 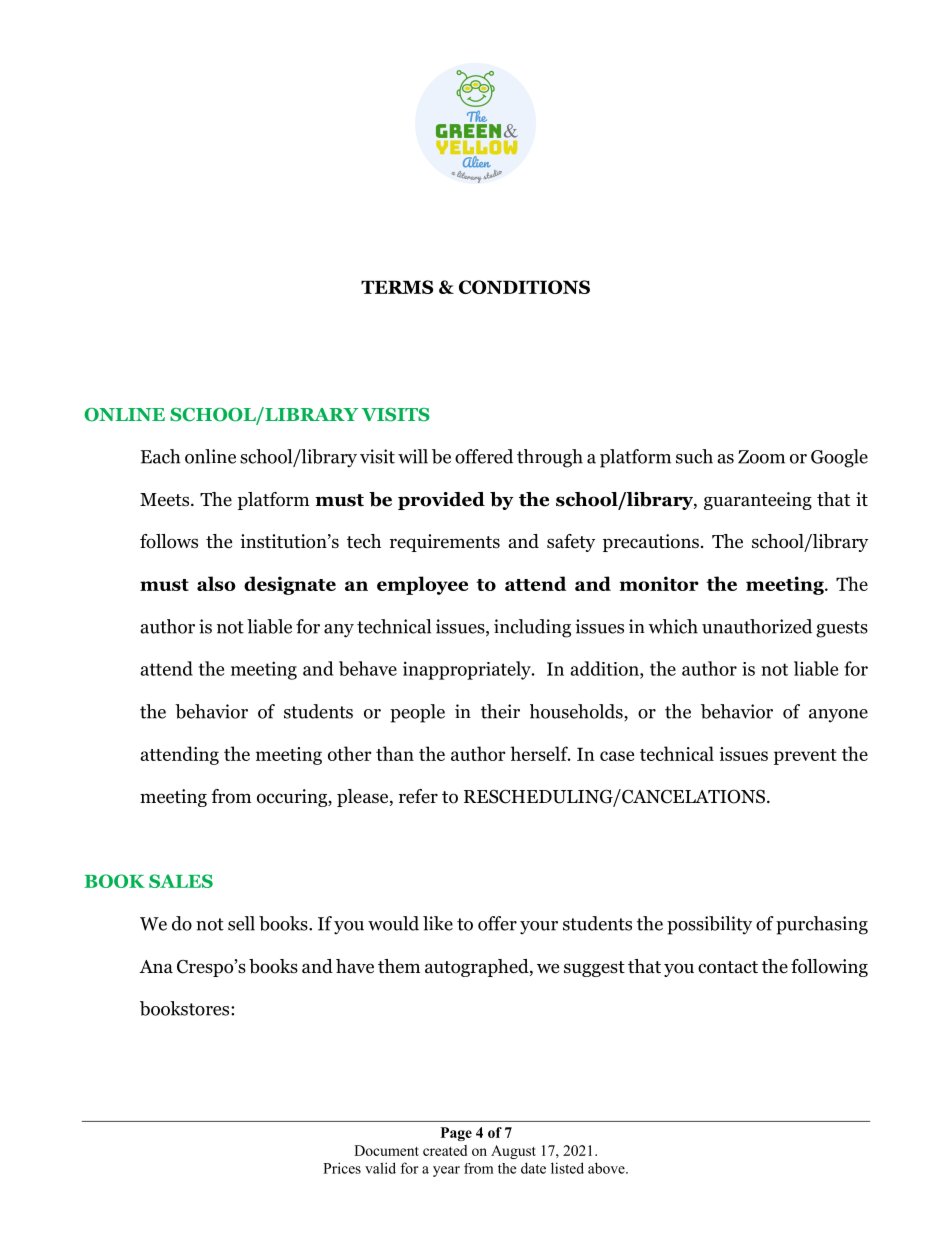 I want to click on Zoom, so click(x=761, y=457).
